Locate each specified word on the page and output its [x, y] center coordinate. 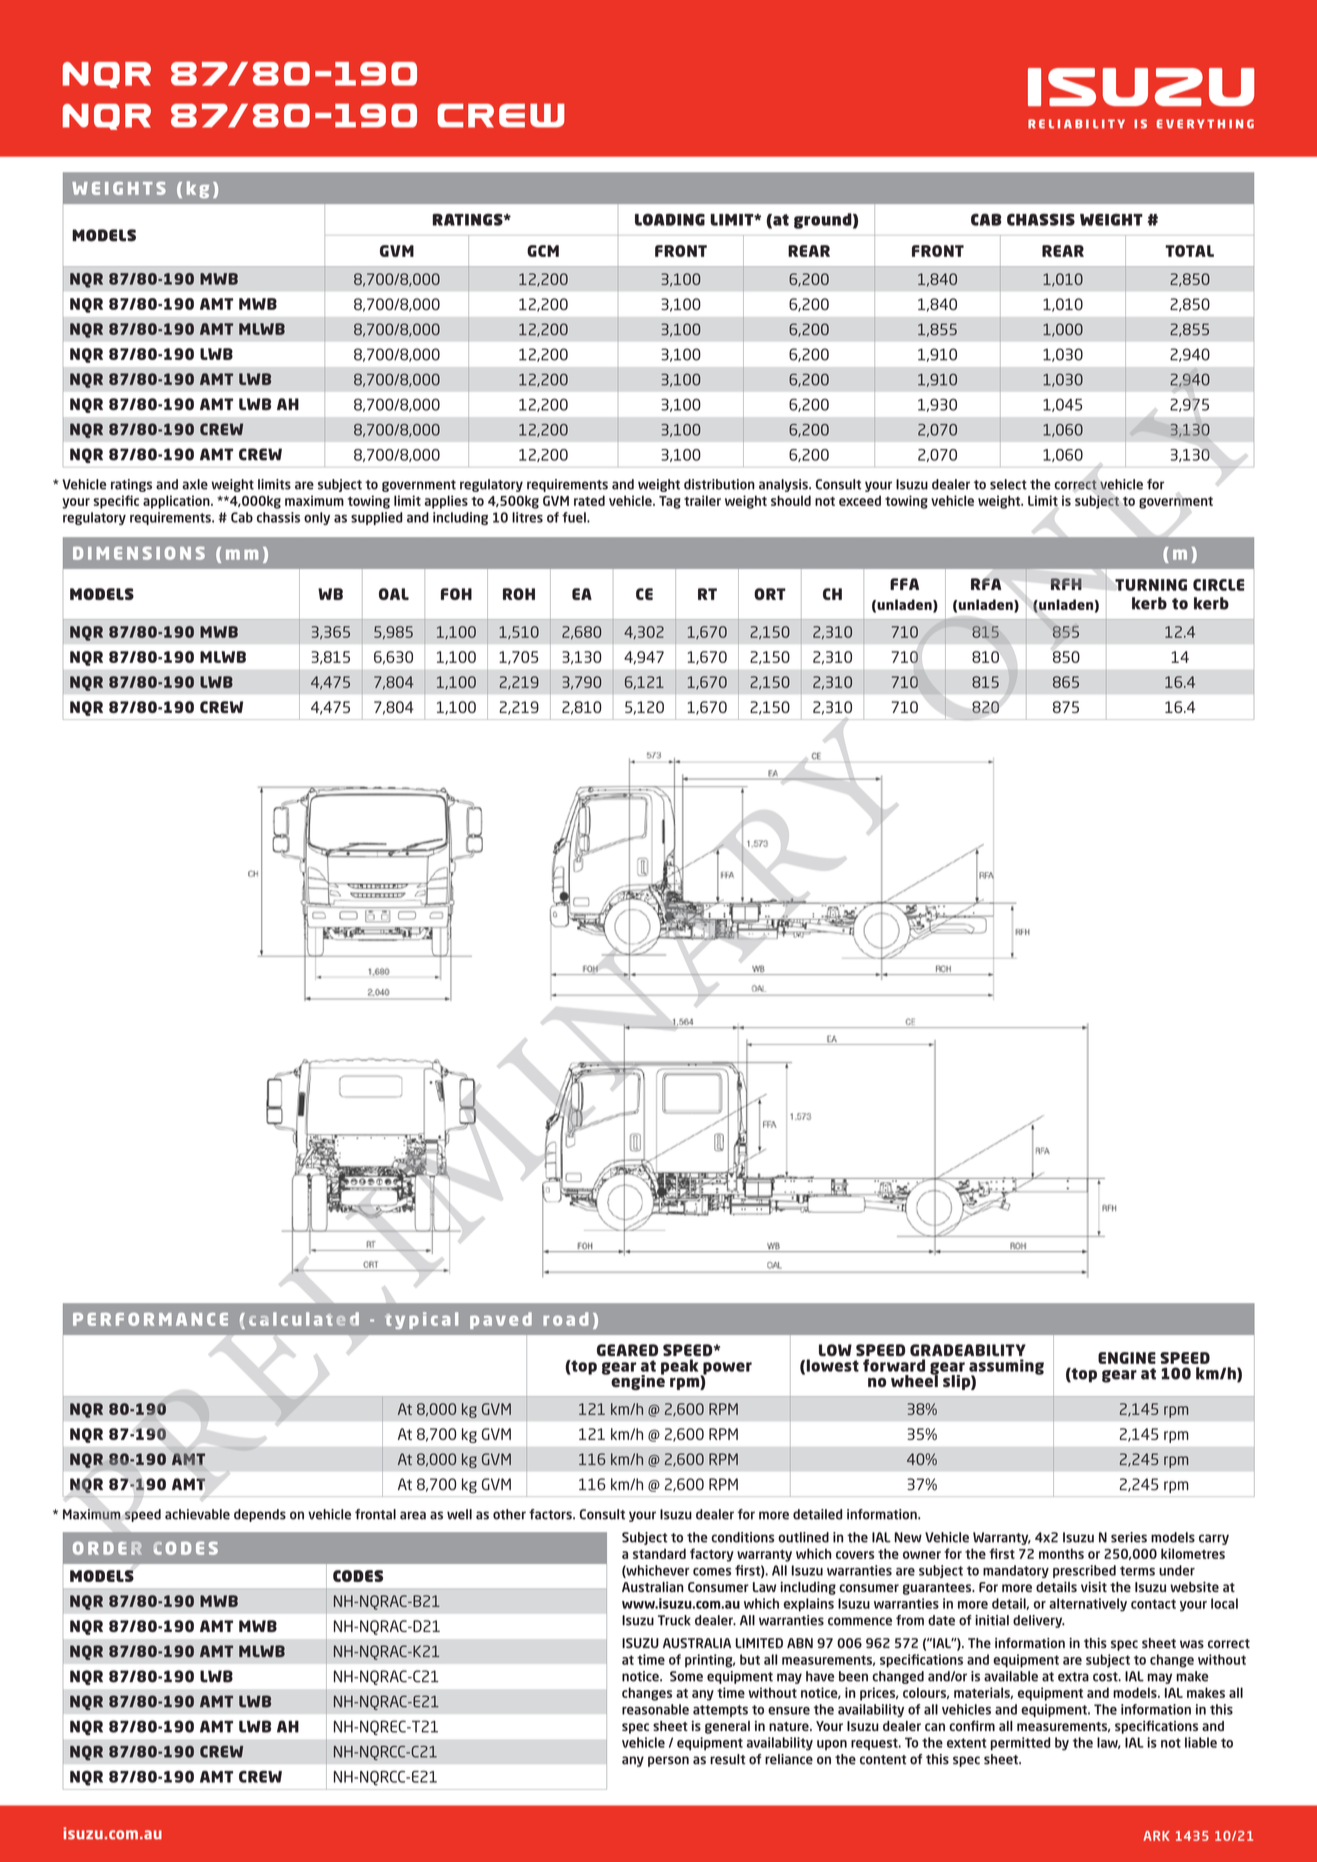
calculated [304, 1319]
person [668, 1761]
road [565, 1319]
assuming [1006, 1368]
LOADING [670, 219]
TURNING [1151, 585]
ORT [770, 594]
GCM [543, 251]
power [726, 1369]
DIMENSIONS [139, 553]
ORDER [107, 1548]
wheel [915, 1380]
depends [260, 1515]
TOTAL [1189, 251]
